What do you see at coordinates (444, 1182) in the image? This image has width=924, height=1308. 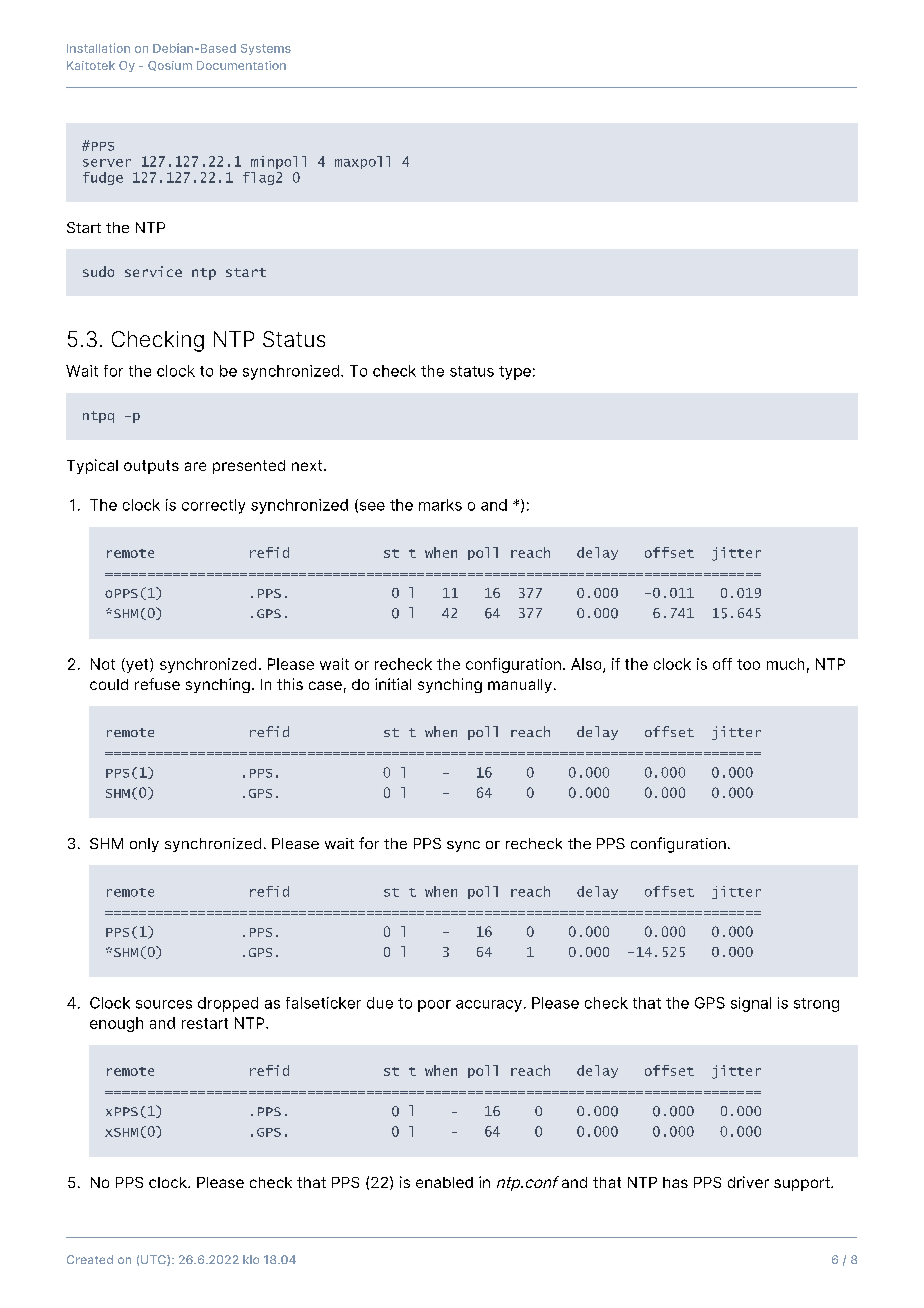 I see `enabled` at bounding box center [444, 1182].
